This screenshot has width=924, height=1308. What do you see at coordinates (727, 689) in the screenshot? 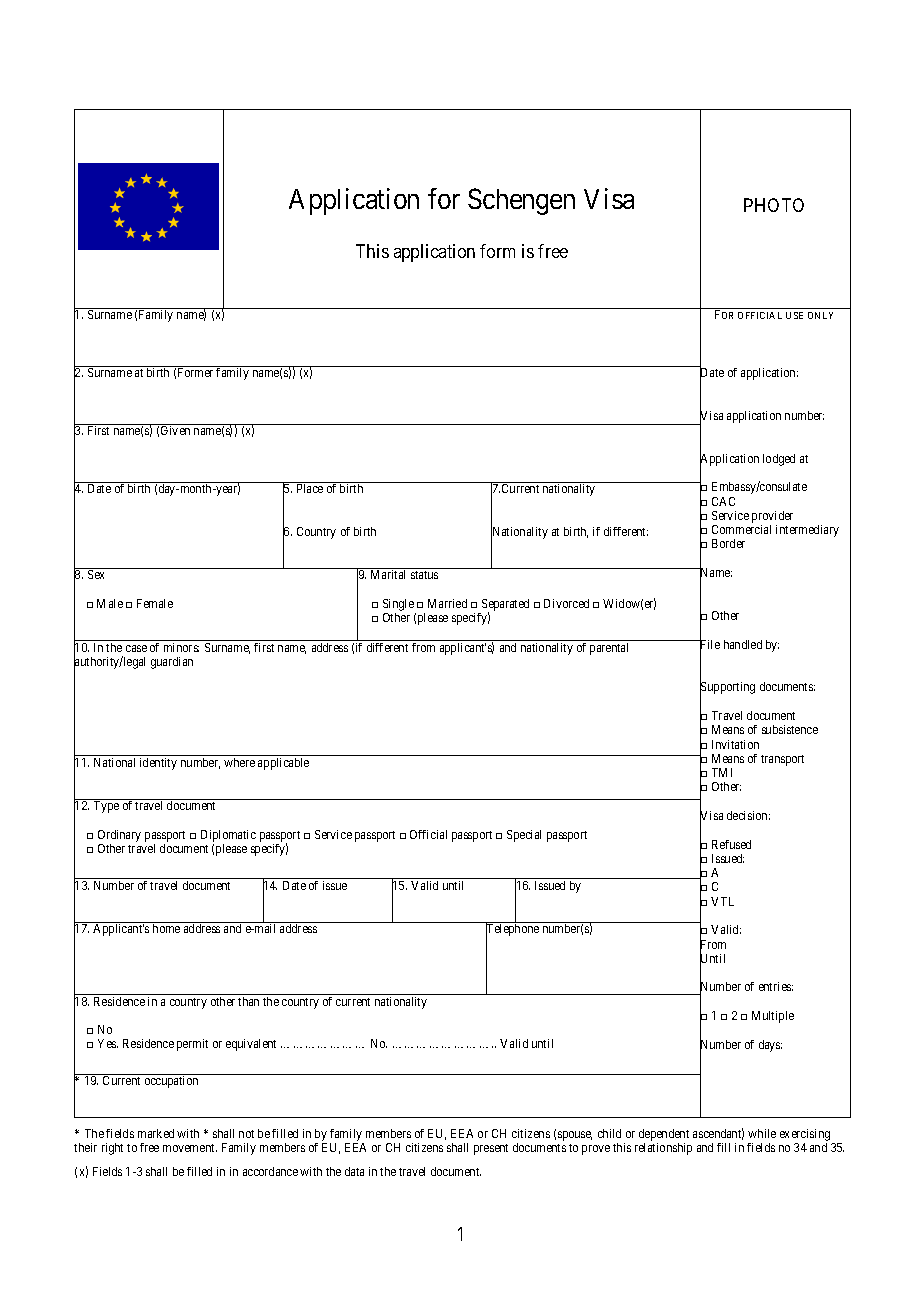
I see `Supporting` at bounding box center [727, 689].
